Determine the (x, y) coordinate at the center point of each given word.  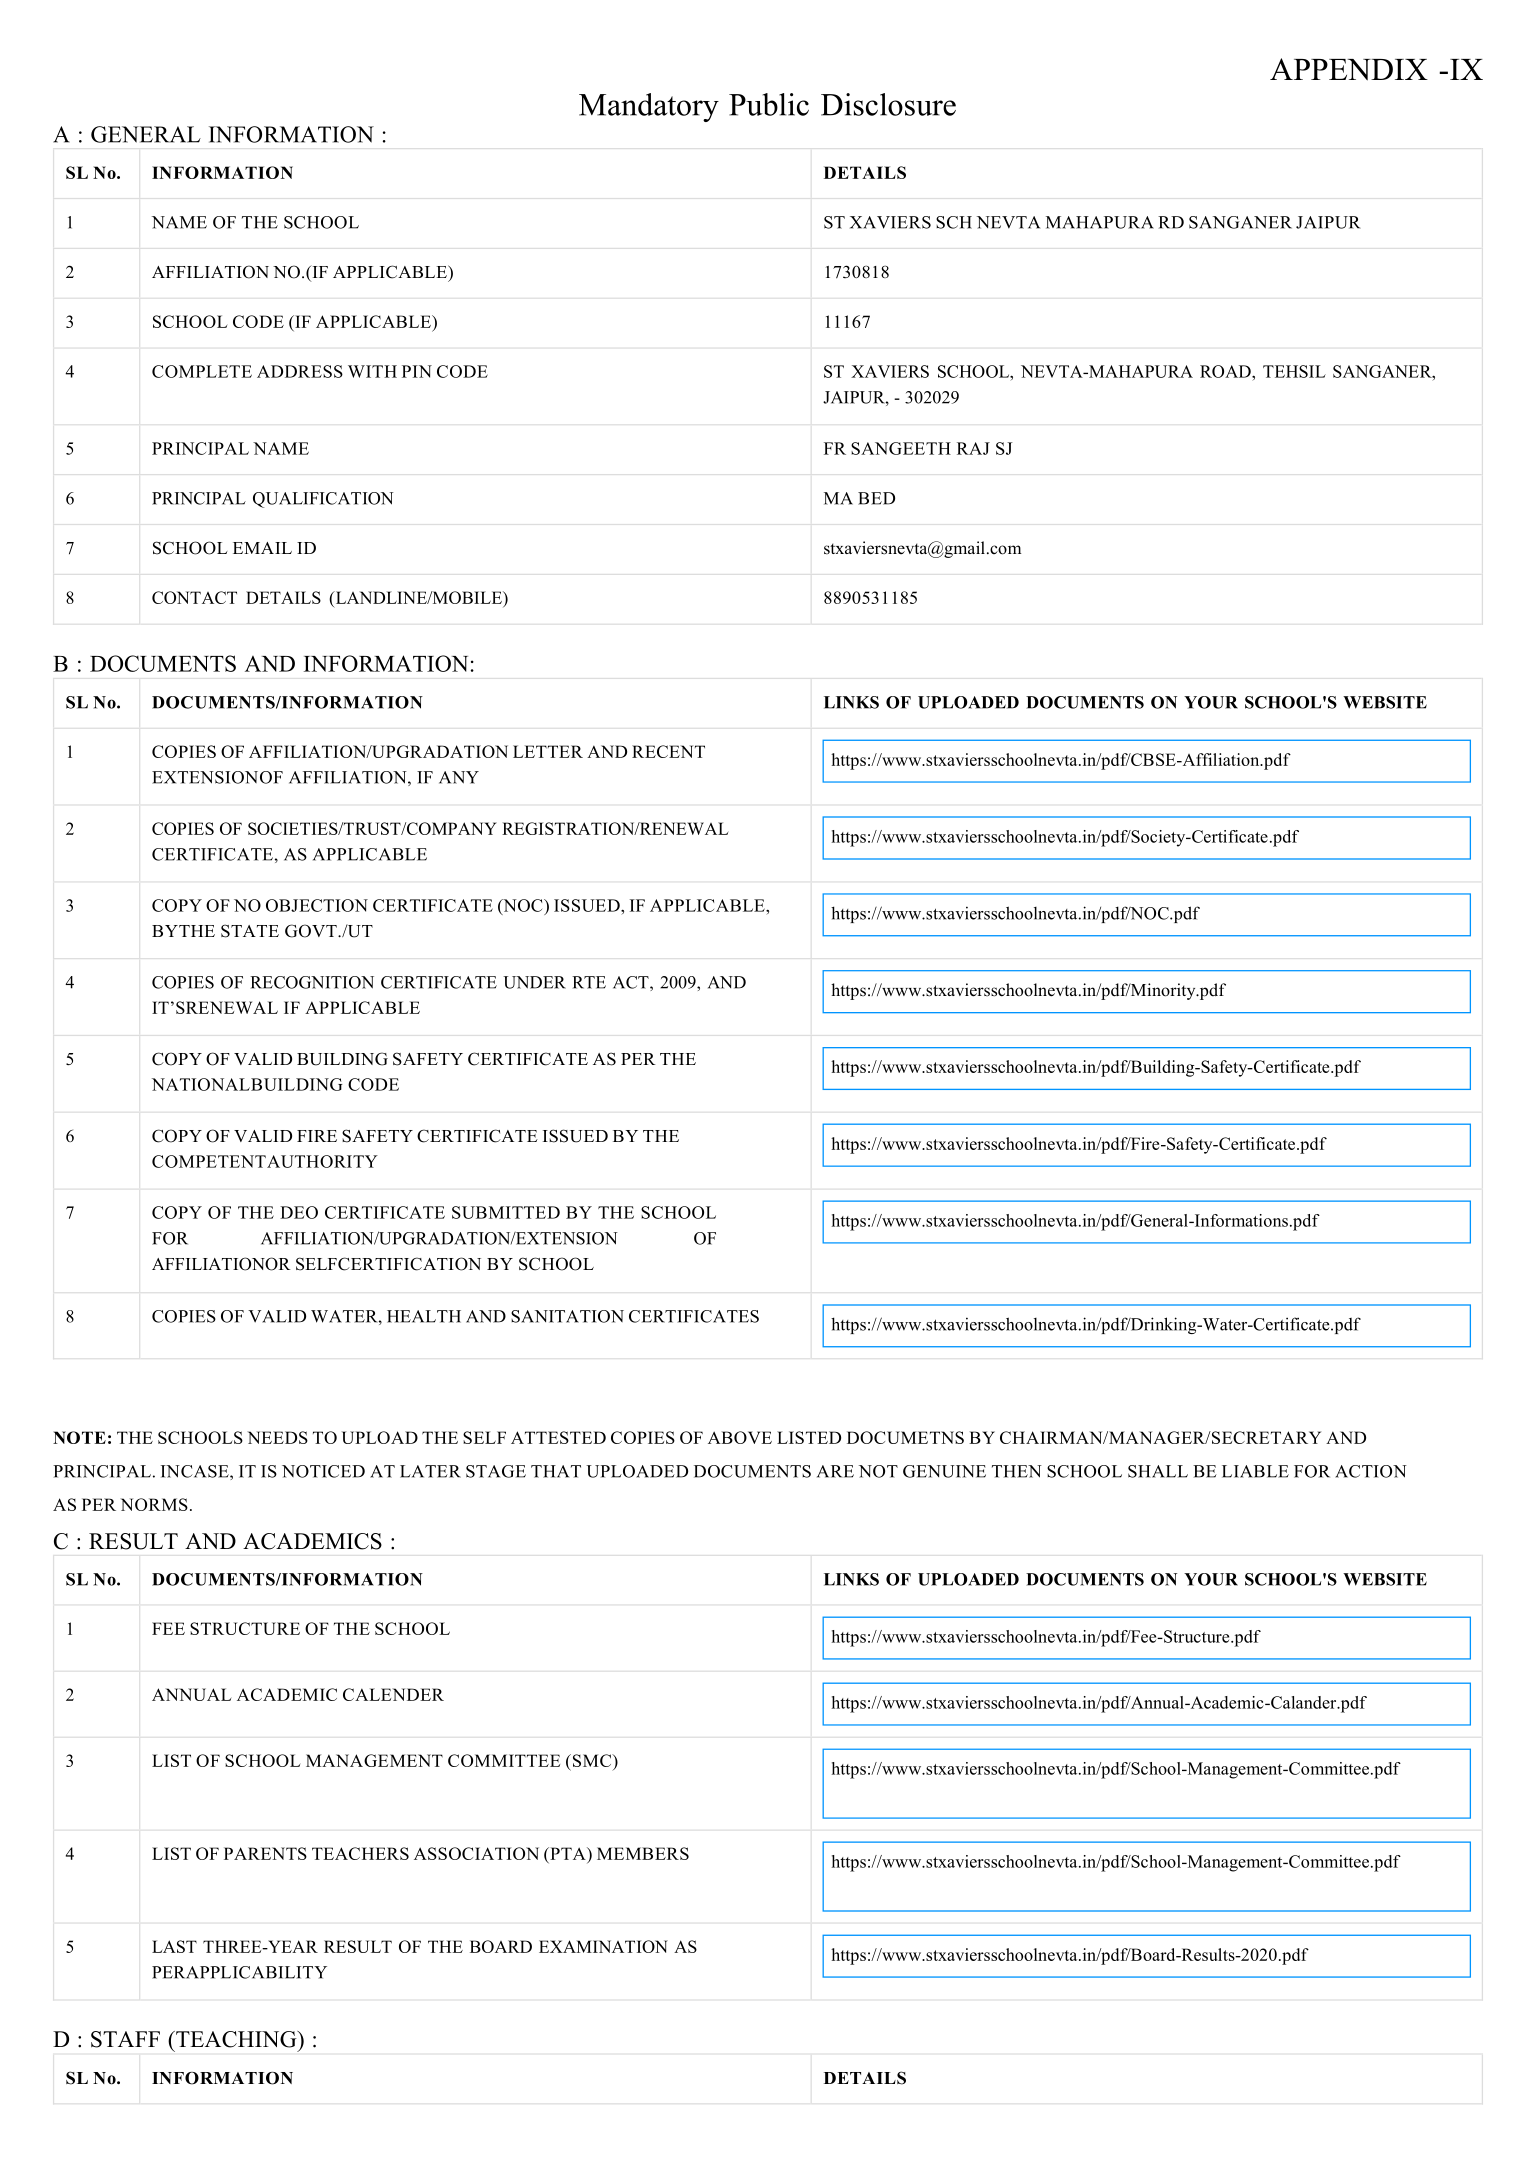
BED (876, 498)
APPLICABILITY (256, 1972)
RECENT (668, 751)
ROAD (1226, 371)
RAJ (973, 448)
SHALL (1158, 1471)
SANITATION (567, 1316)
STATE (250, 931)
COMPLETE (202, 371)
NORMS (154, 1504)
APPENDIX (1349, 69)
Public (769, 104)
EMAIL (262, 548)
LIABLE (1255, 1471)
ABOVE (740, 1437)
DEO (299, 1212)
